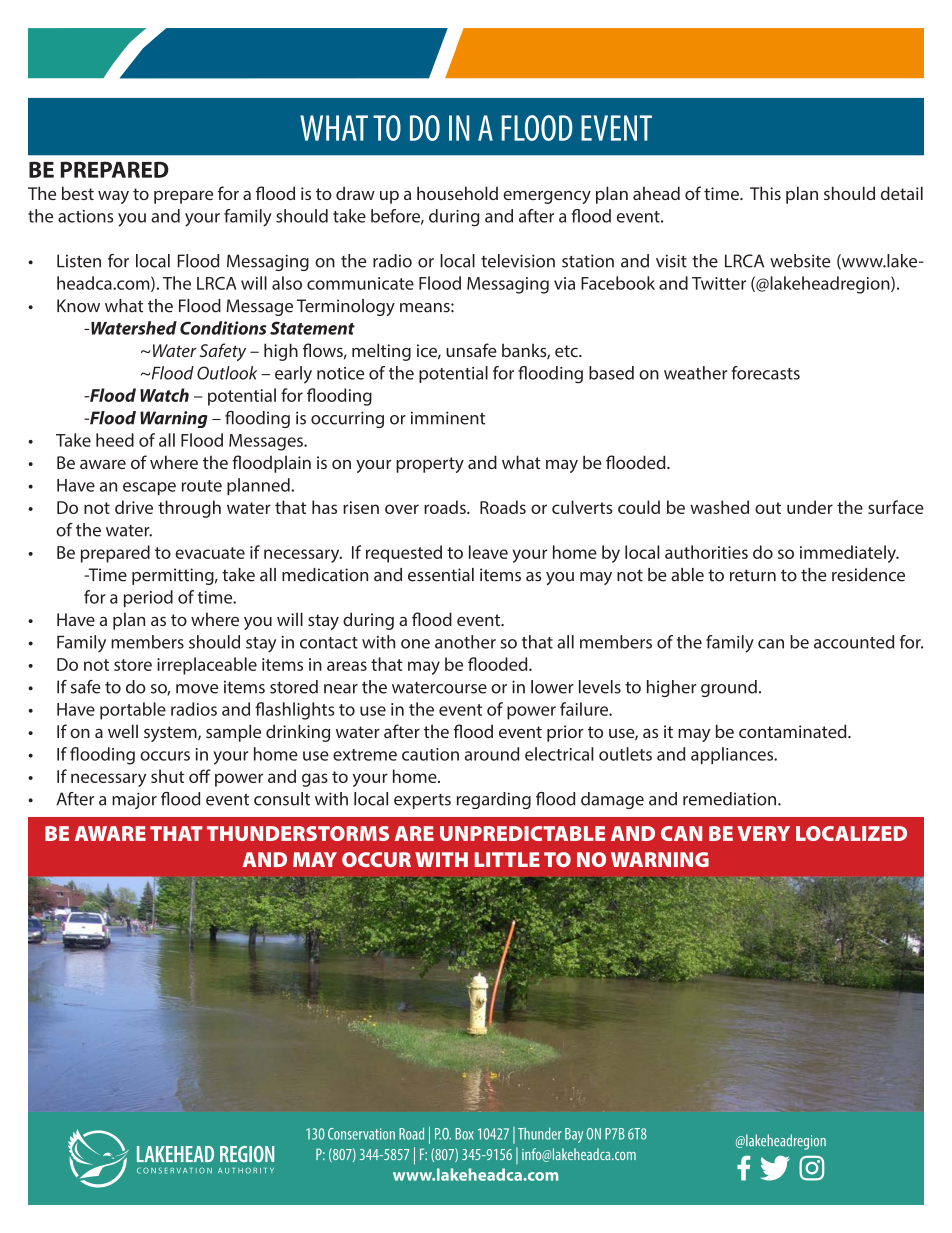 The image size is (952, 1233). What do you see at coordinates (457, 193) in the screenshot?
I see `household` at bounding box center [457, 193].
